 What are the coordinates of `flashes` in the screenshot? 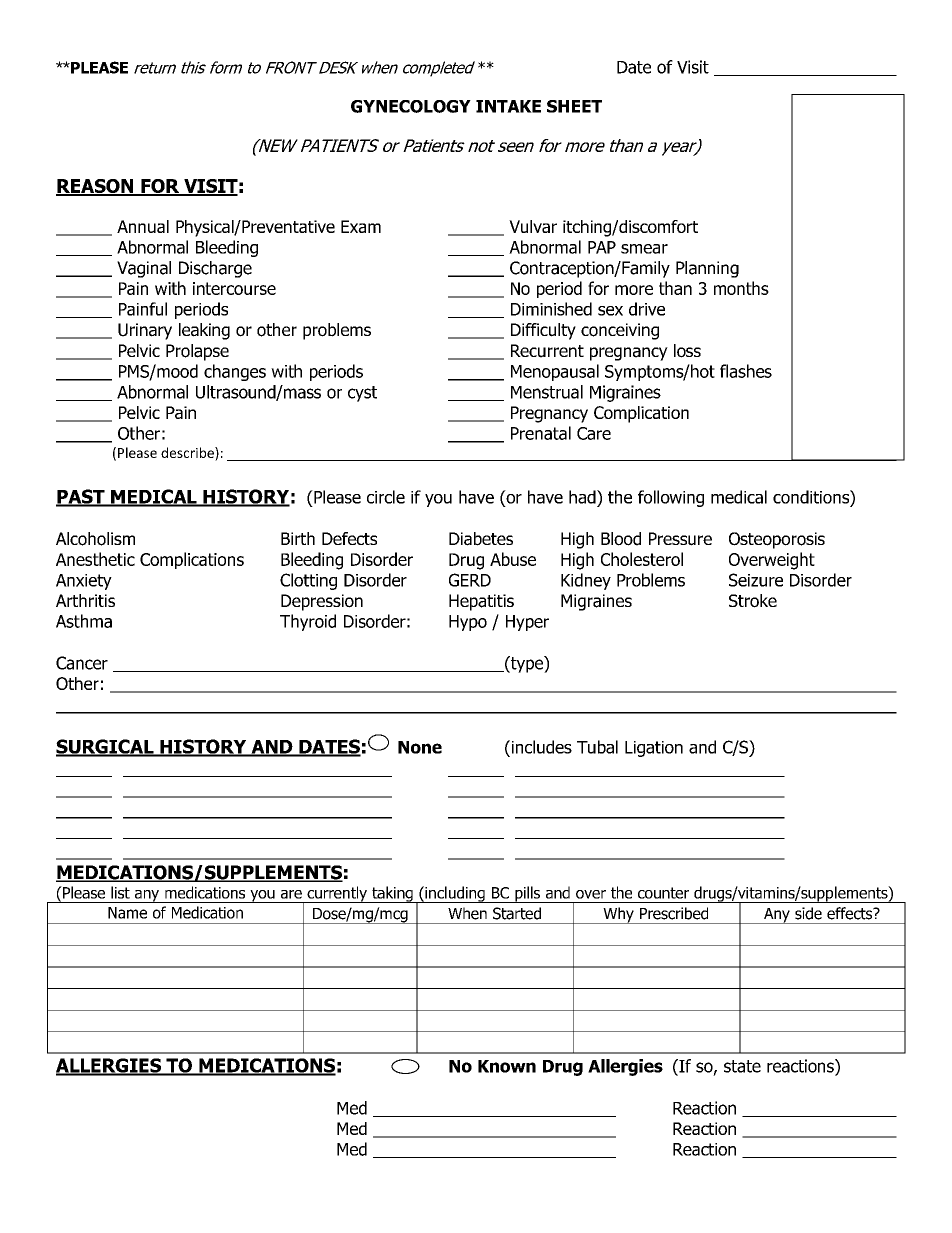 It's located at (746, 371).
